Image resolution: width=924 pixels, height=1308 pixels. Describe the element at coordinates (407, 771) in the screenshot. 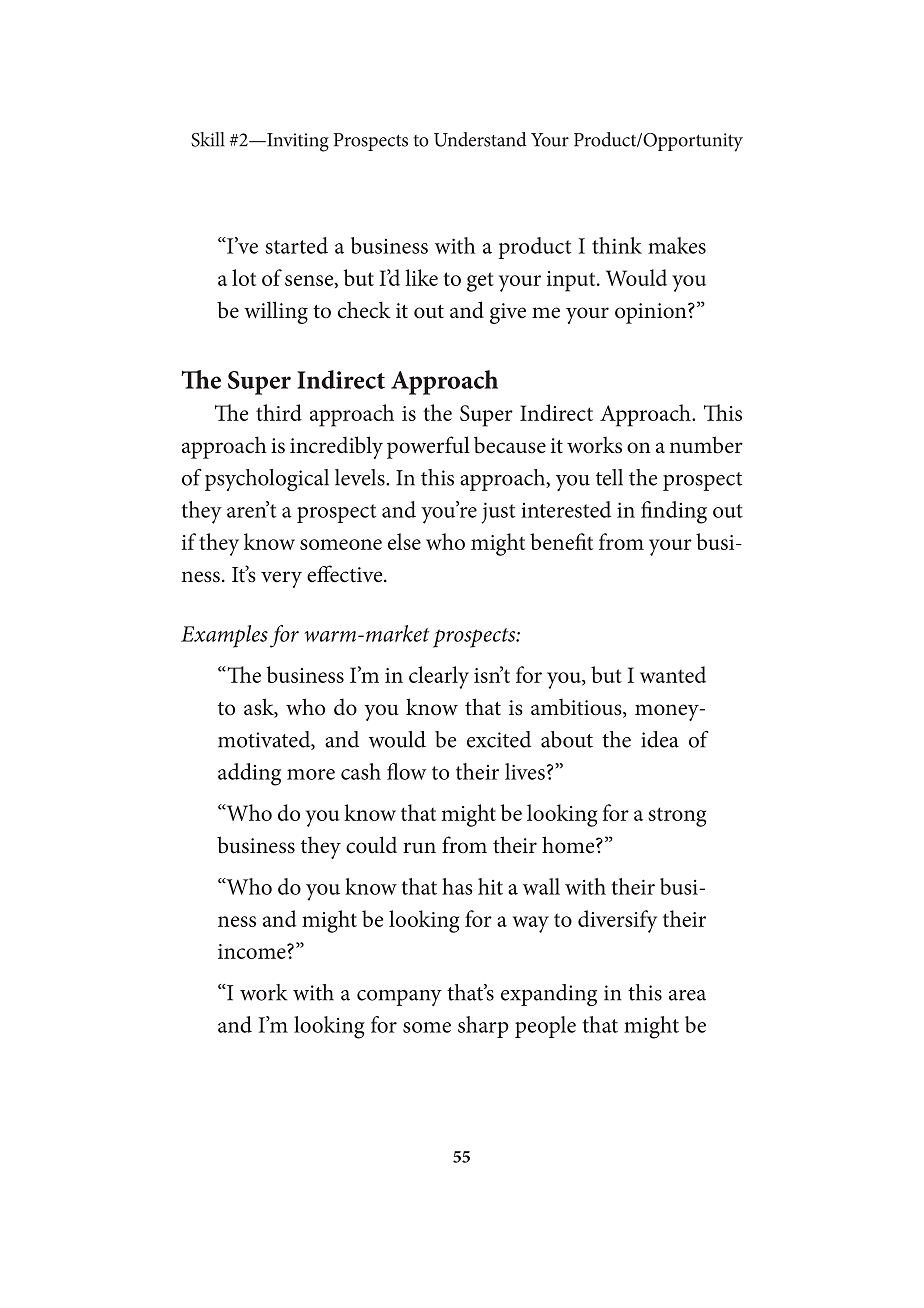

I see `flow` at that location.
